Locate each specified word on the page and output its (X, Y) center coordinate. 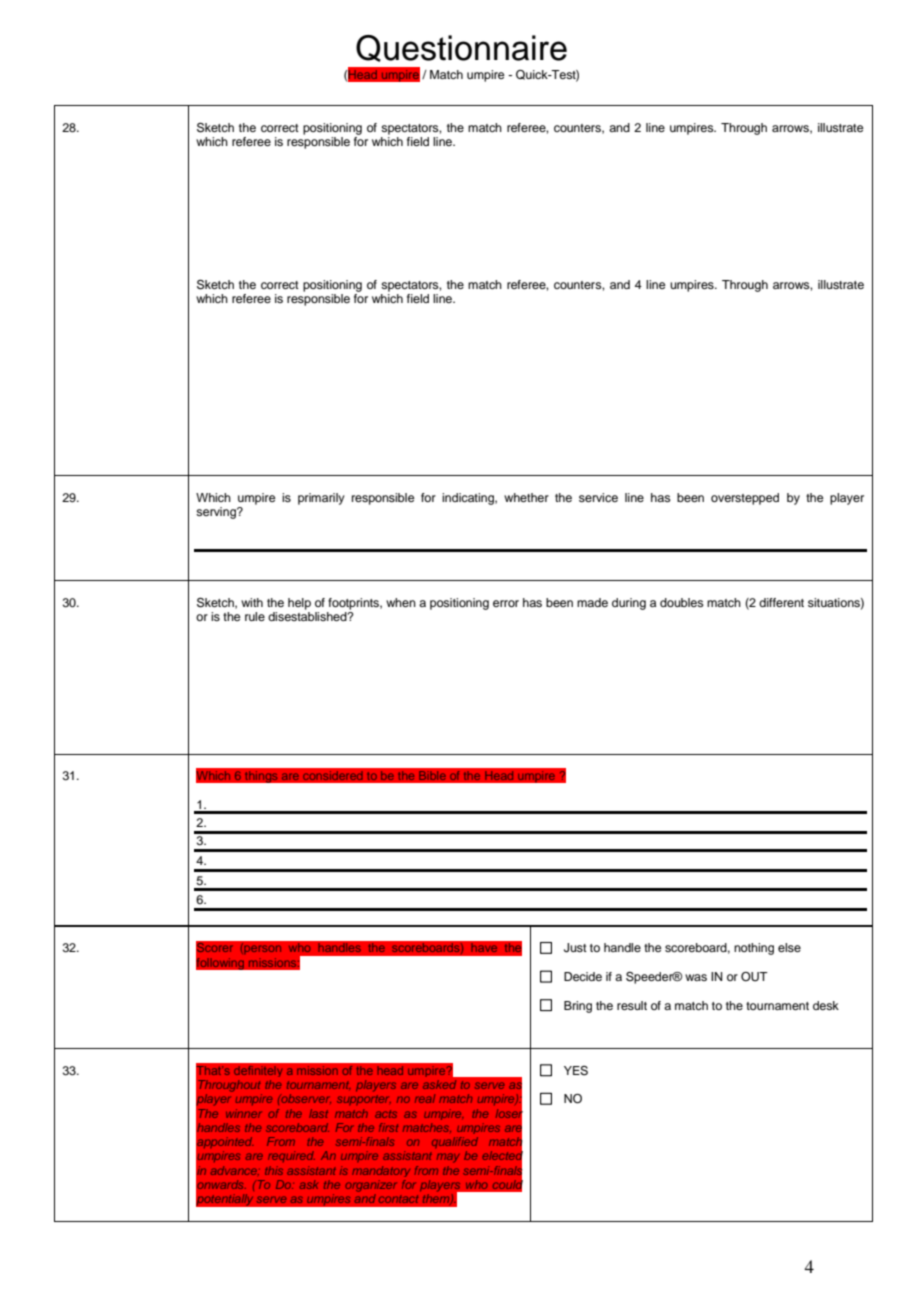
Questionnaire (461, 48)
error (506, 603)
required (291, 1156)
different (781, 602)
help (299, 604)
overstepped (745, 499)
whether (526, 497)
